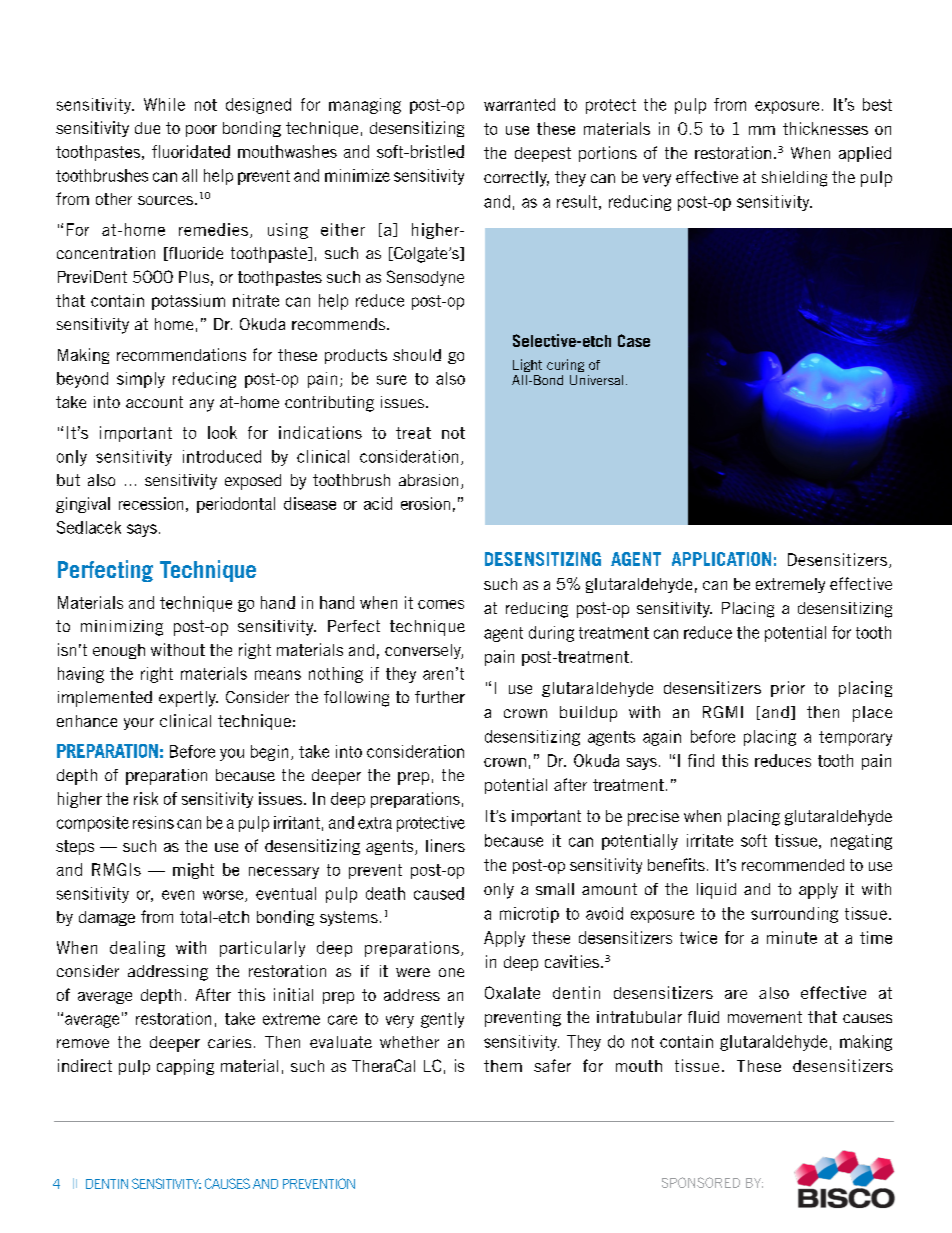 This document has width=952, height=1233. I want to click on due, so click(147, 128).
